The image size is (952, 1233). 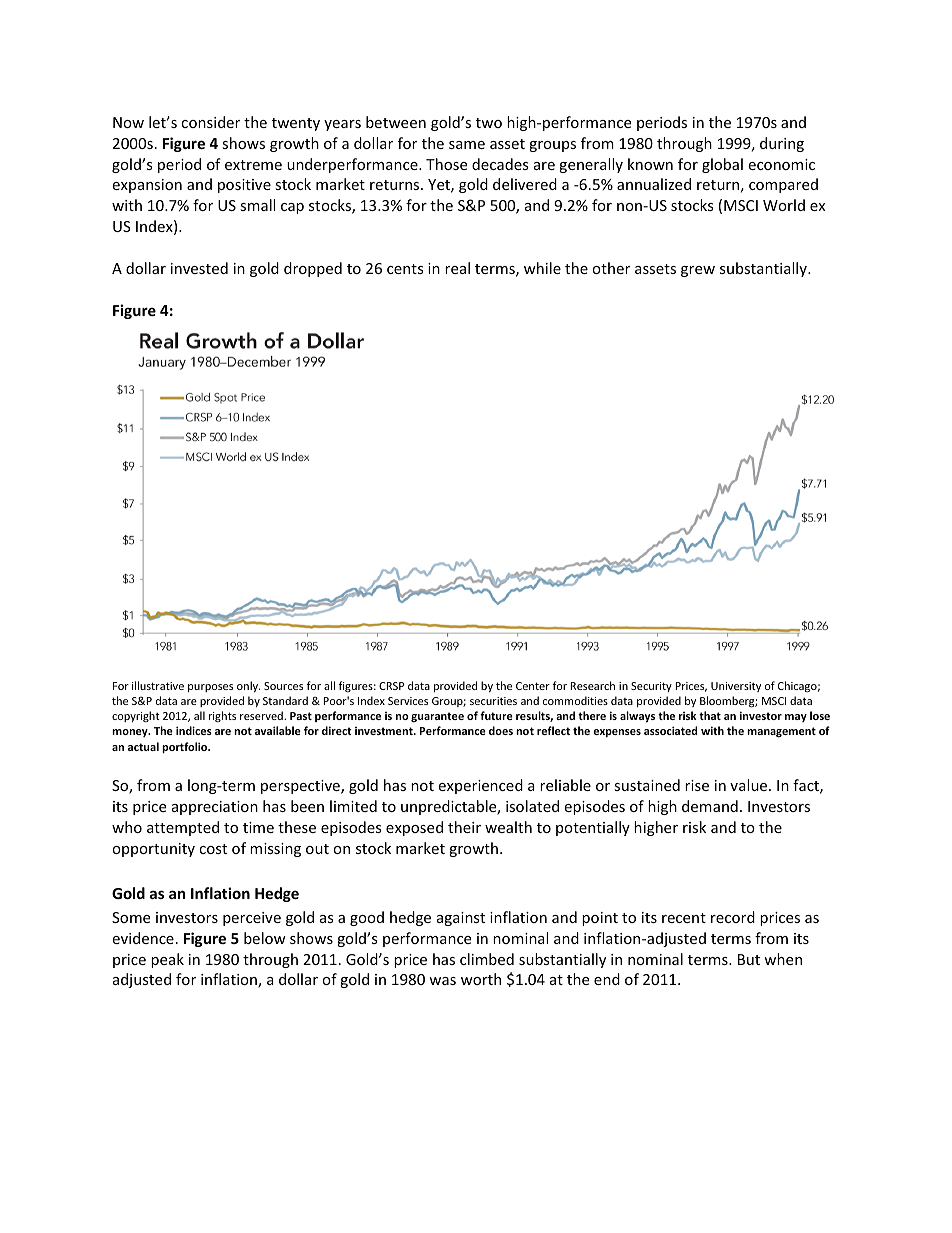 I want to click on portfolio, so click(x=186, y=748).
